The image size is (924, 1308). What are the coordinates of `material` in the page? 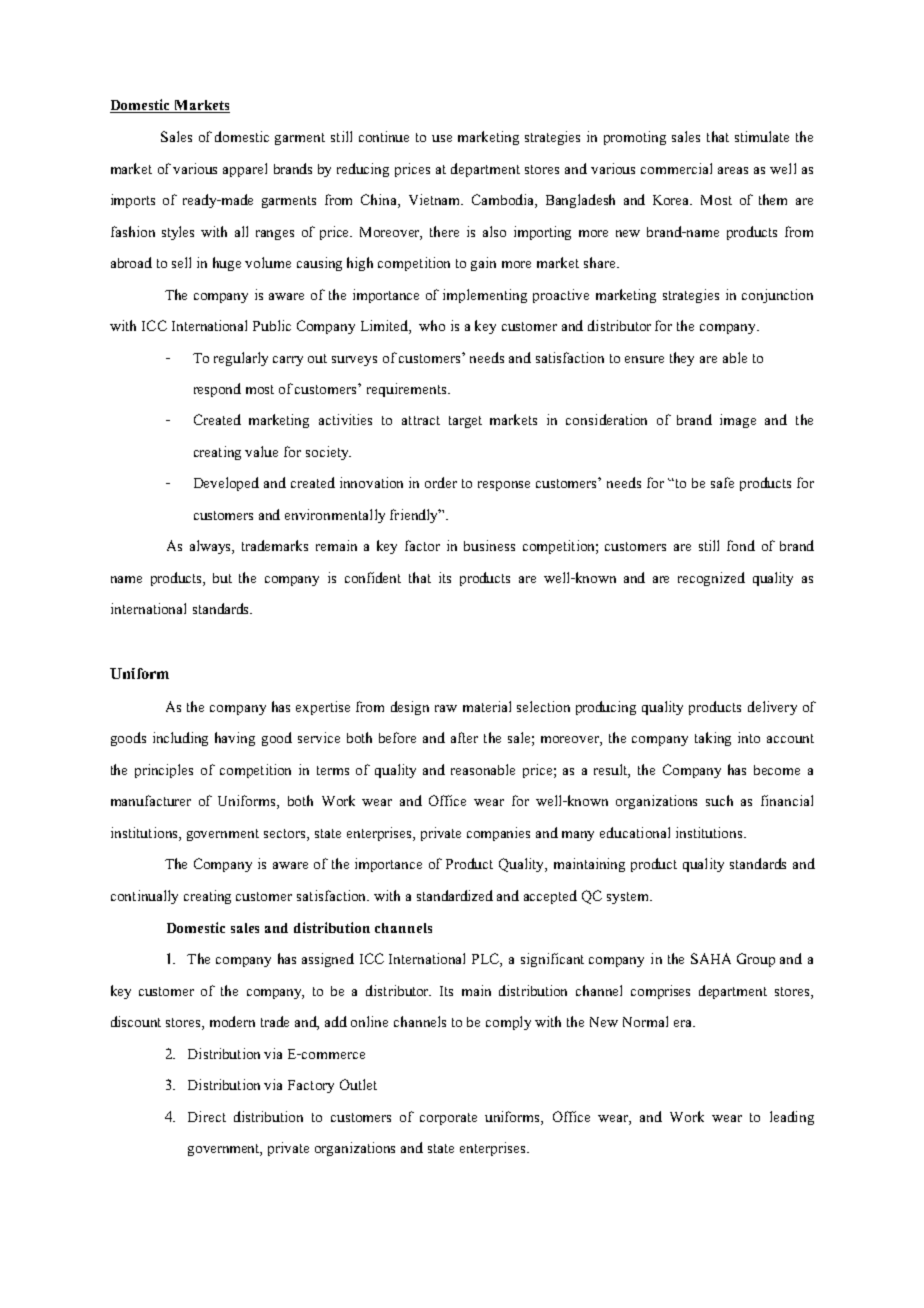 It's located at (487, 706).
